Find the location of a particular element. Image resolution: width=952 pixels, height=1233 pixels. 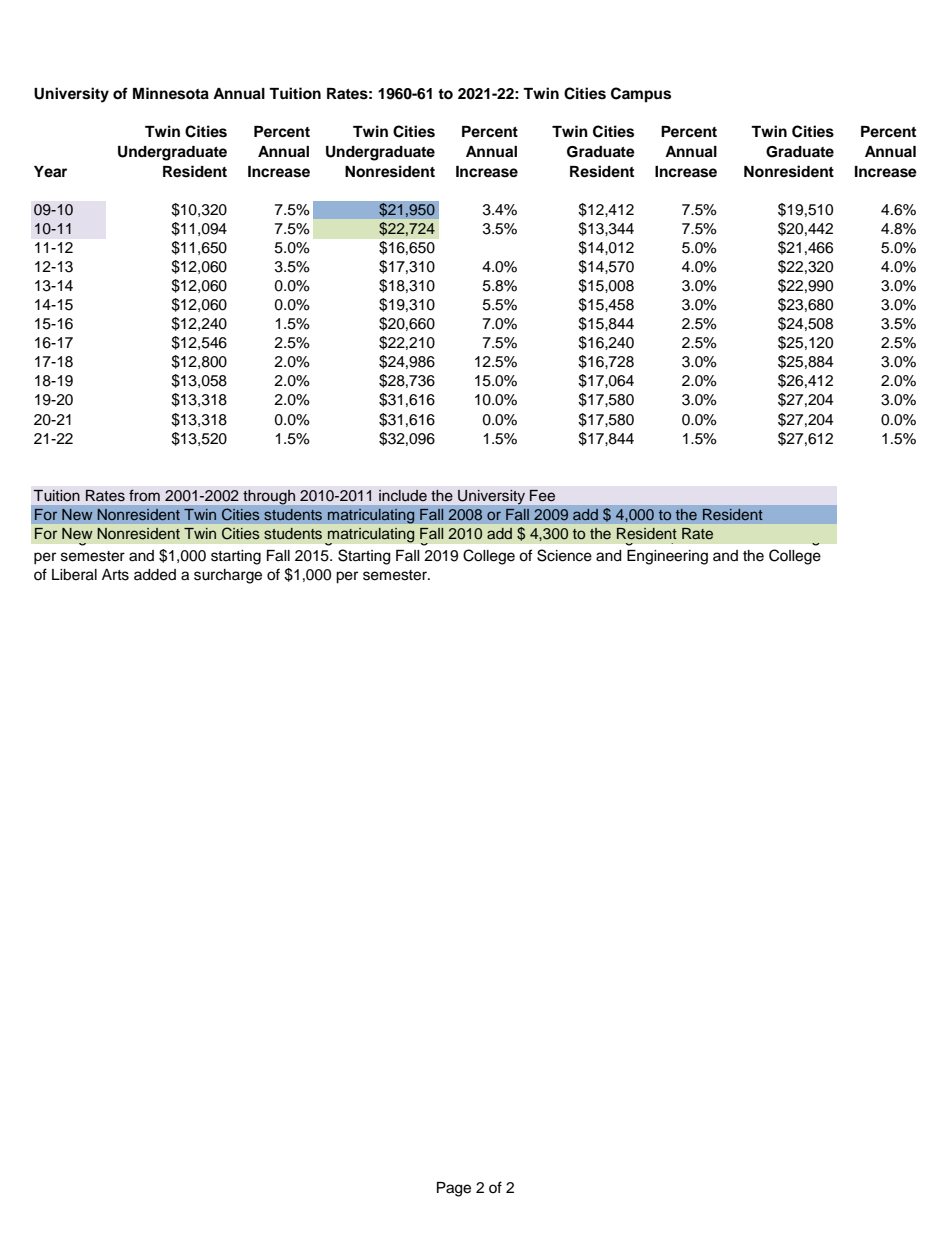

Minnesota is located at coordinates (171, 93).
